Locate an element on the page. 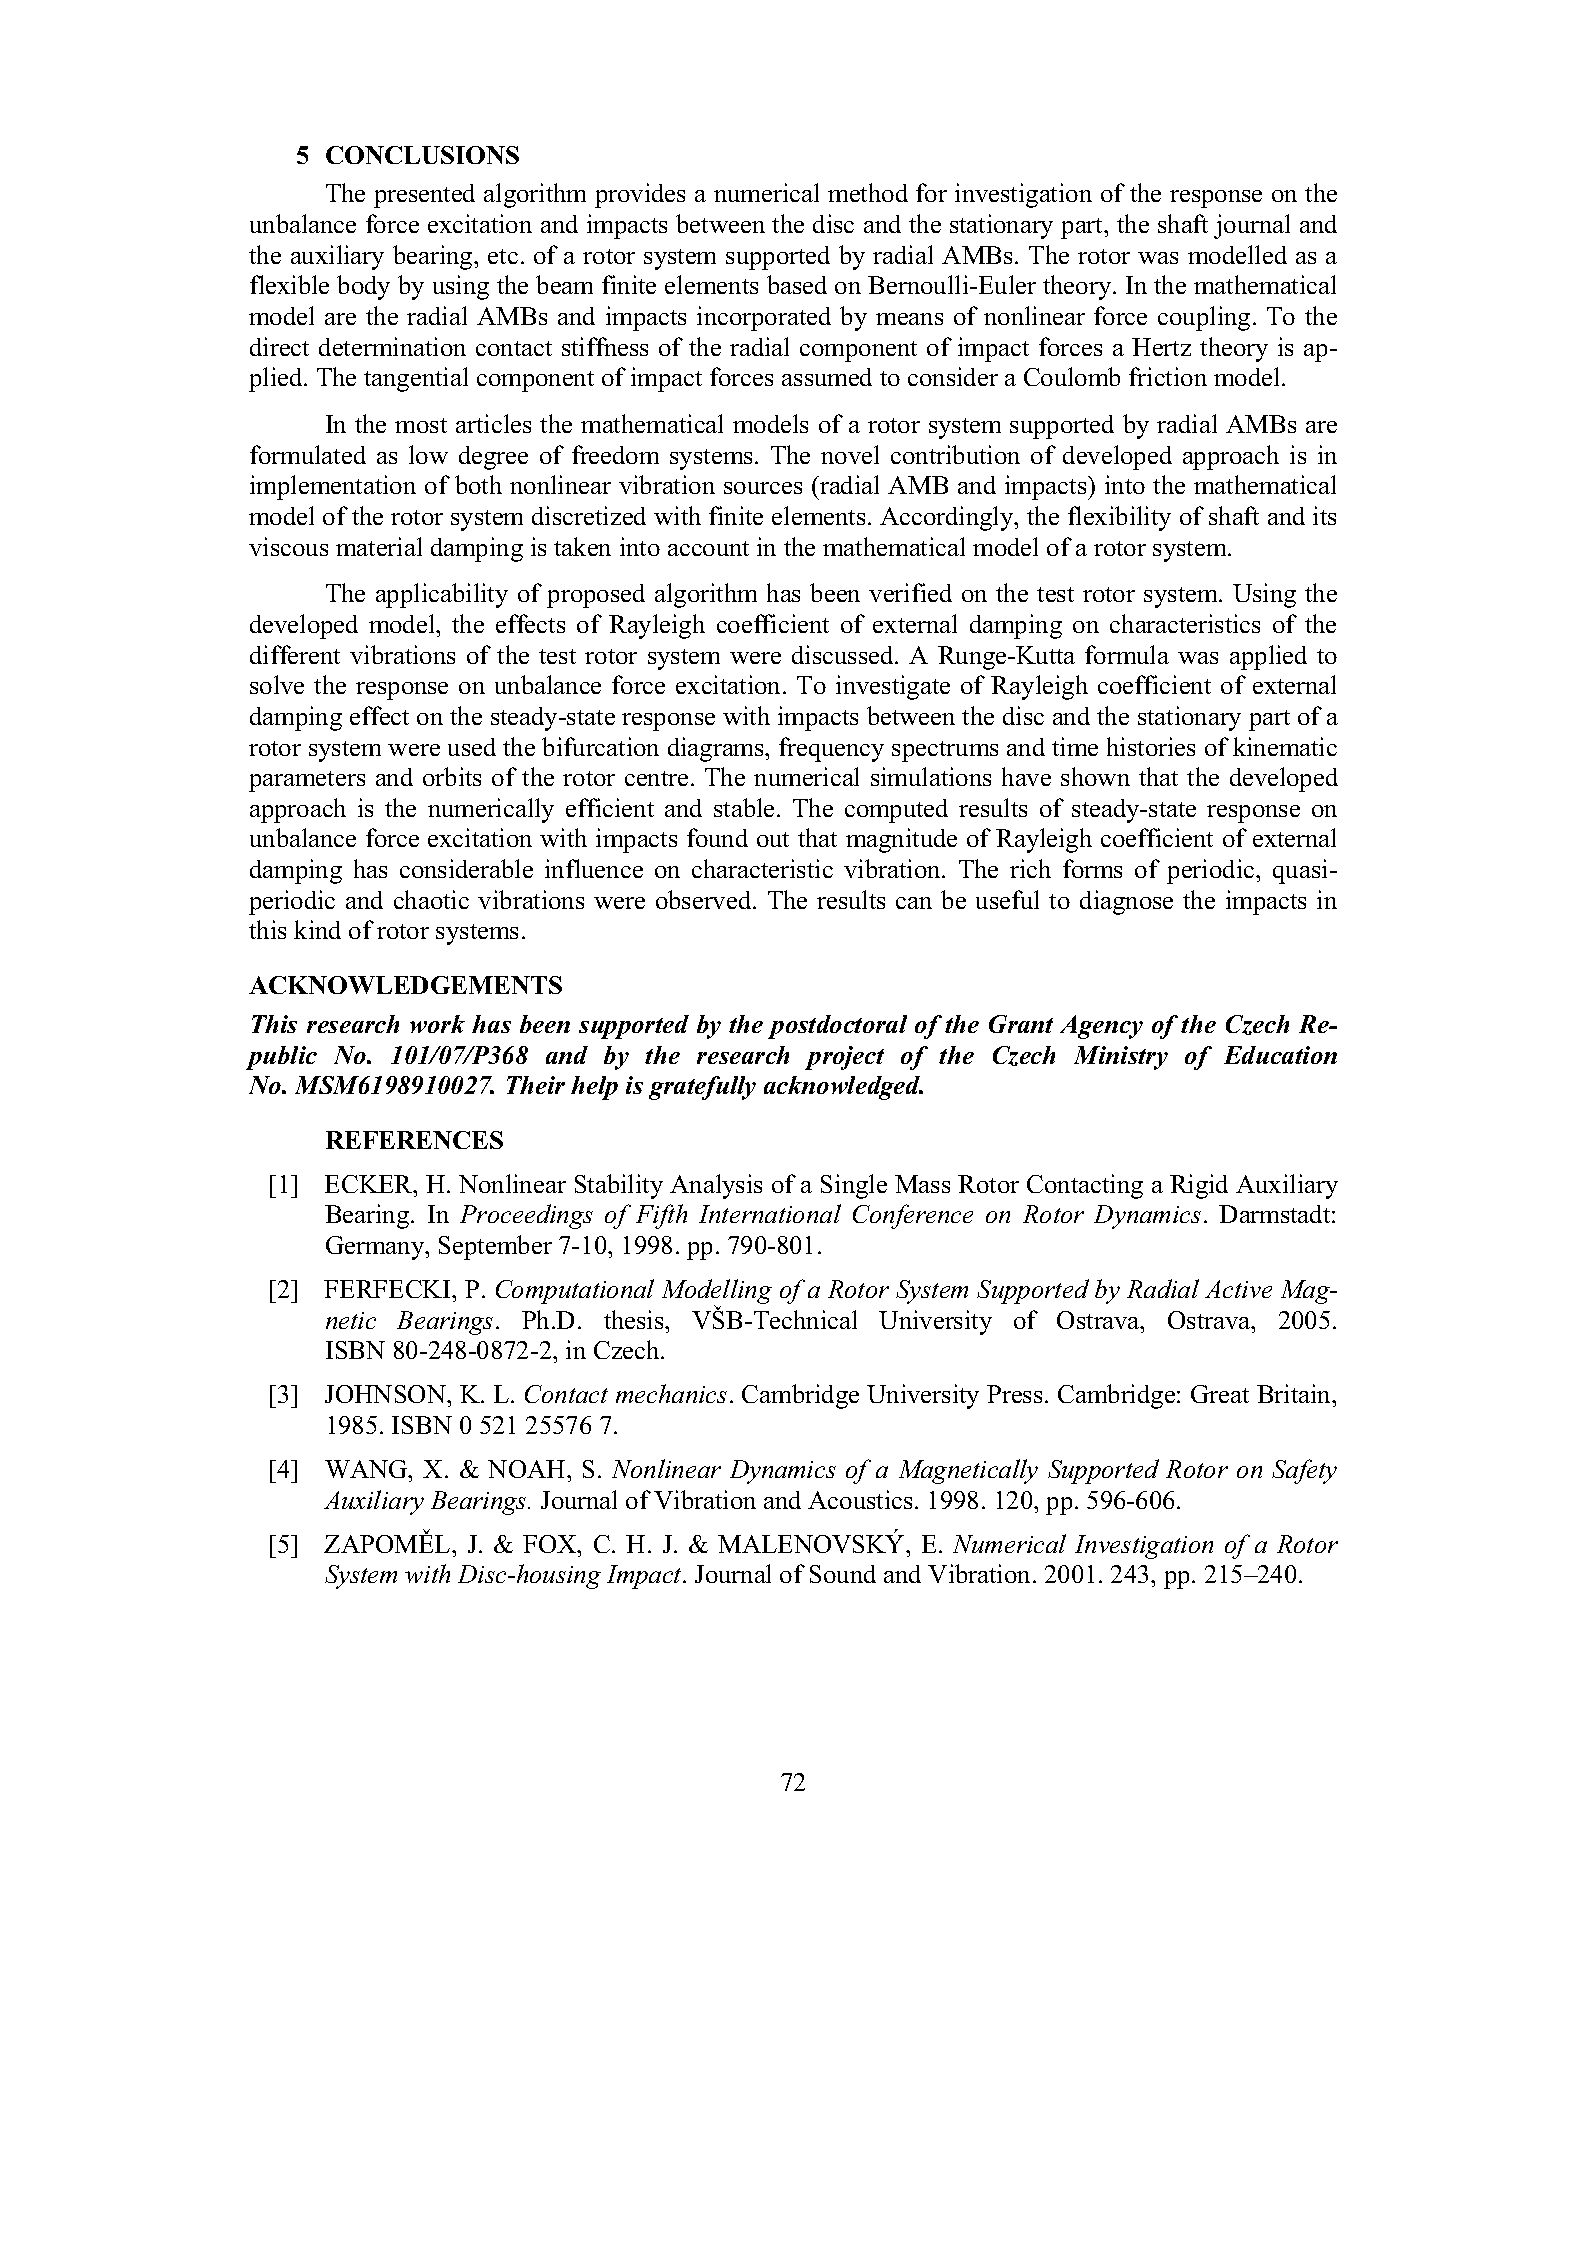 The image size is (1587, 2245). investigate is located at coordinates (893, 687).
